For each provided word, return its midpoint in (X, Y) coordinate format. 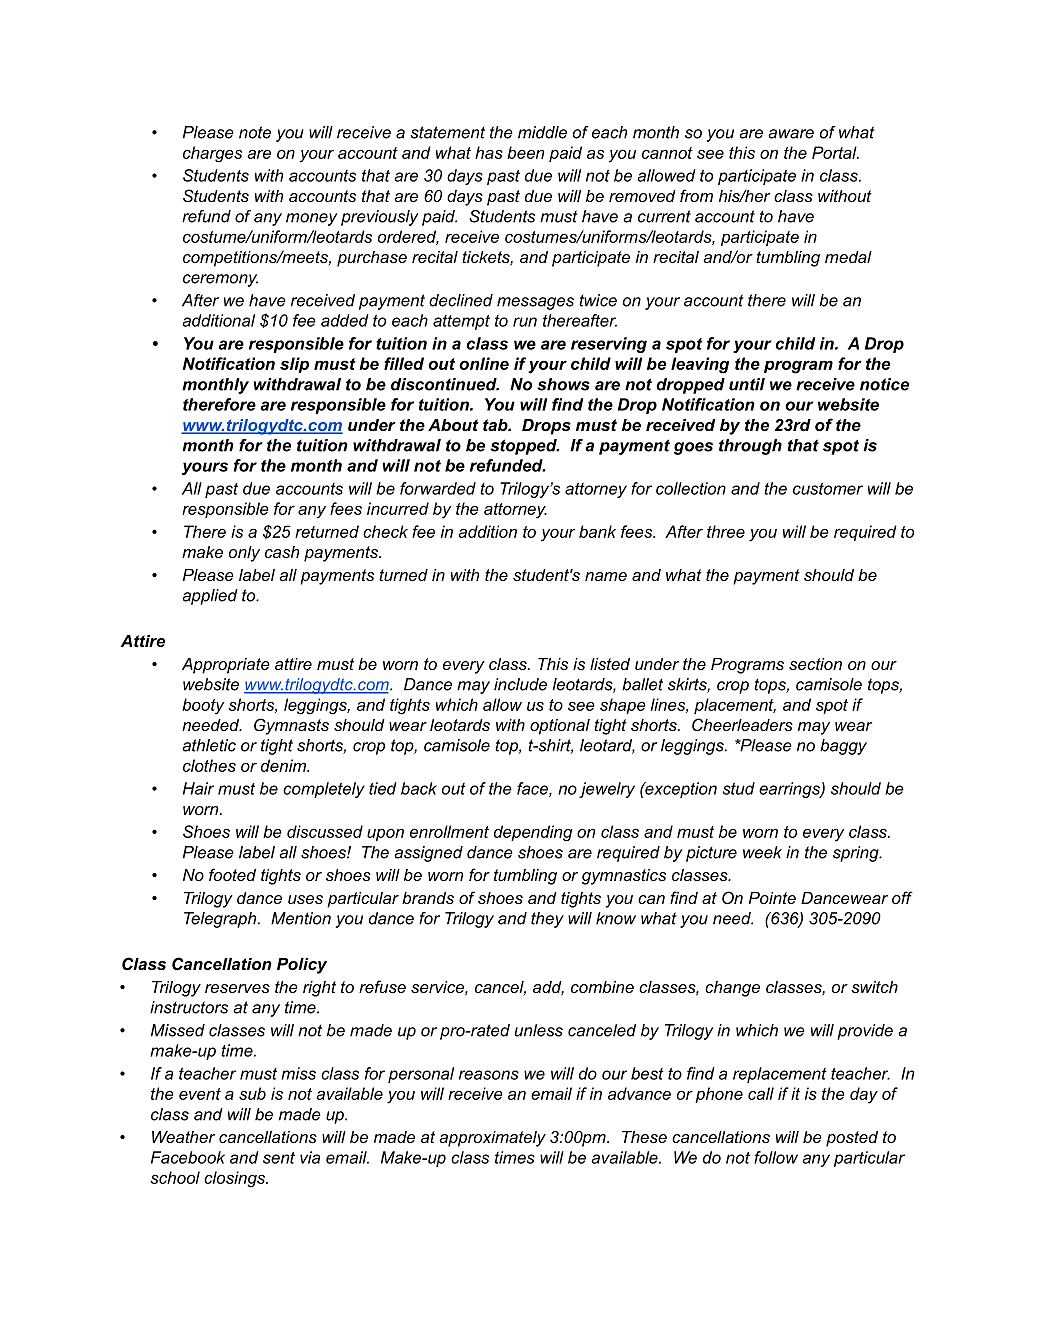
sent (279, 1158)
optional (560, 727)
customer (828, 489)
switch (874, 987)
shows (563, 384)
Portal (835, 152)
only (244, 554)
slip (294, 365)
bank (597, 531)
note (255, 132)
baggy (843, 747)
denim (284, 765)
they (547, 920)
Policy (302, 966)
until (747, 384)
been (525, 152)
